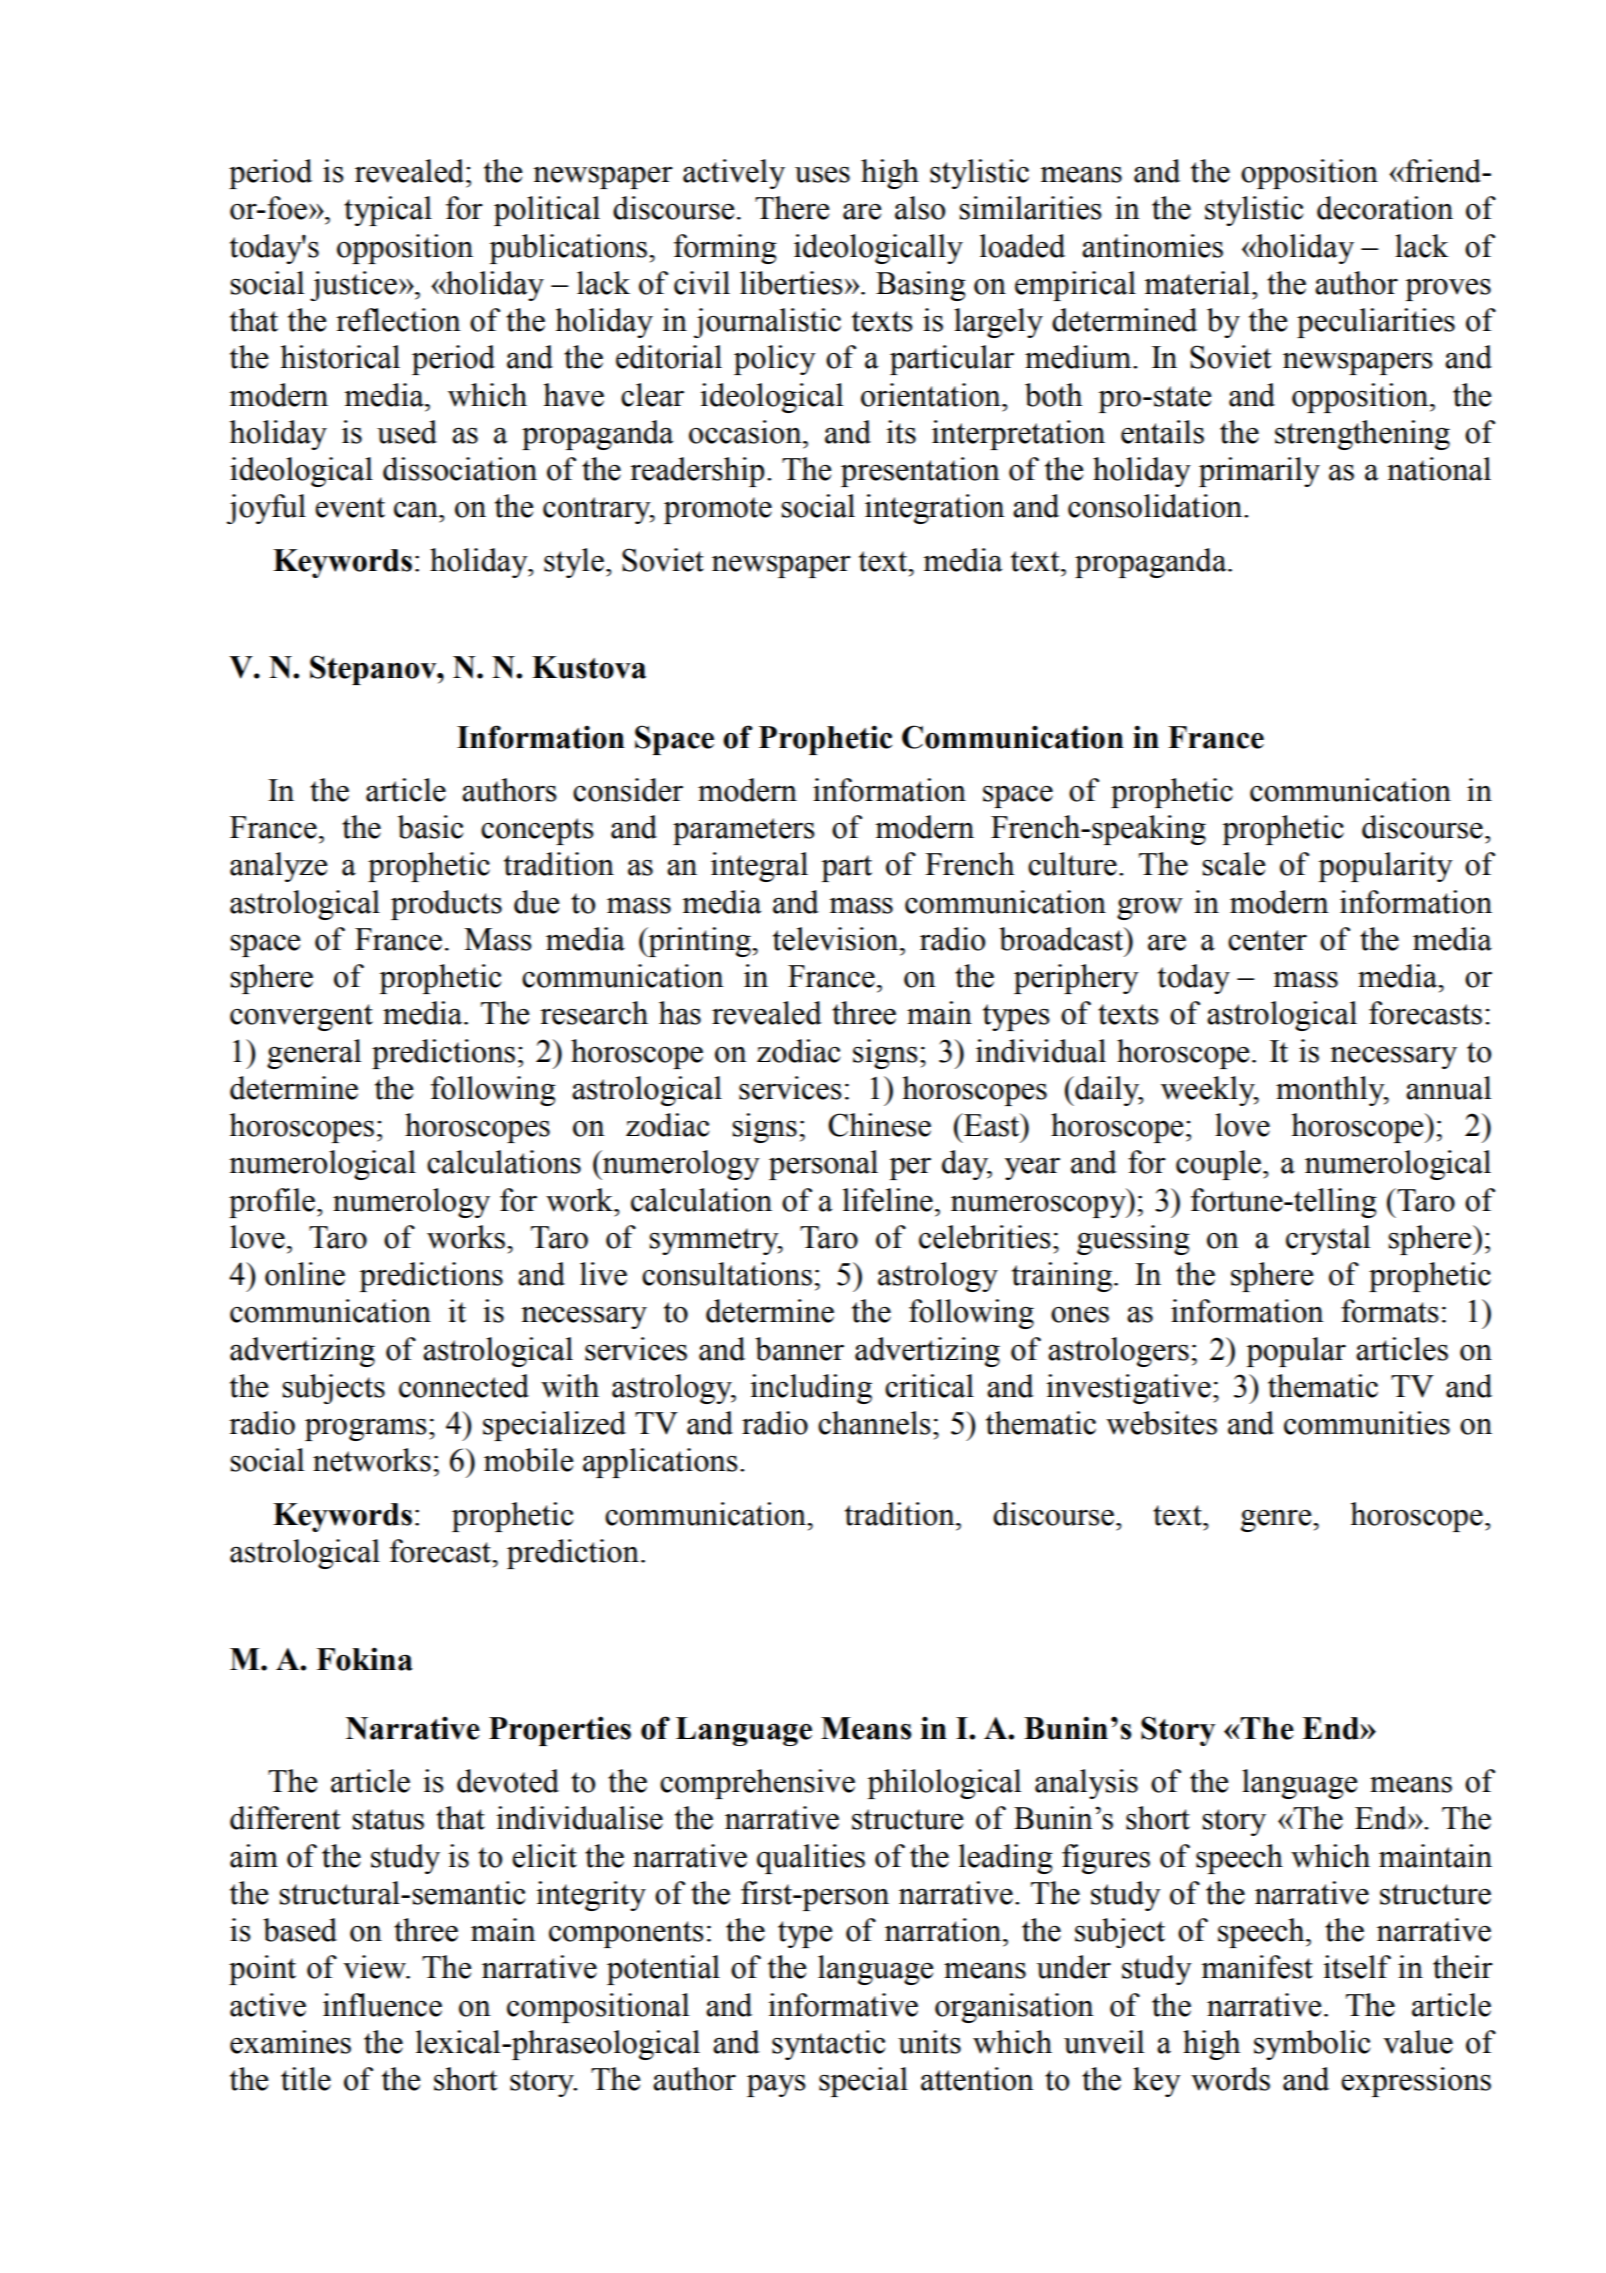  What do you see at coordinates (508, 1781) in the screenshot?
I see `devoted` at bounding box center [508, 1781].
